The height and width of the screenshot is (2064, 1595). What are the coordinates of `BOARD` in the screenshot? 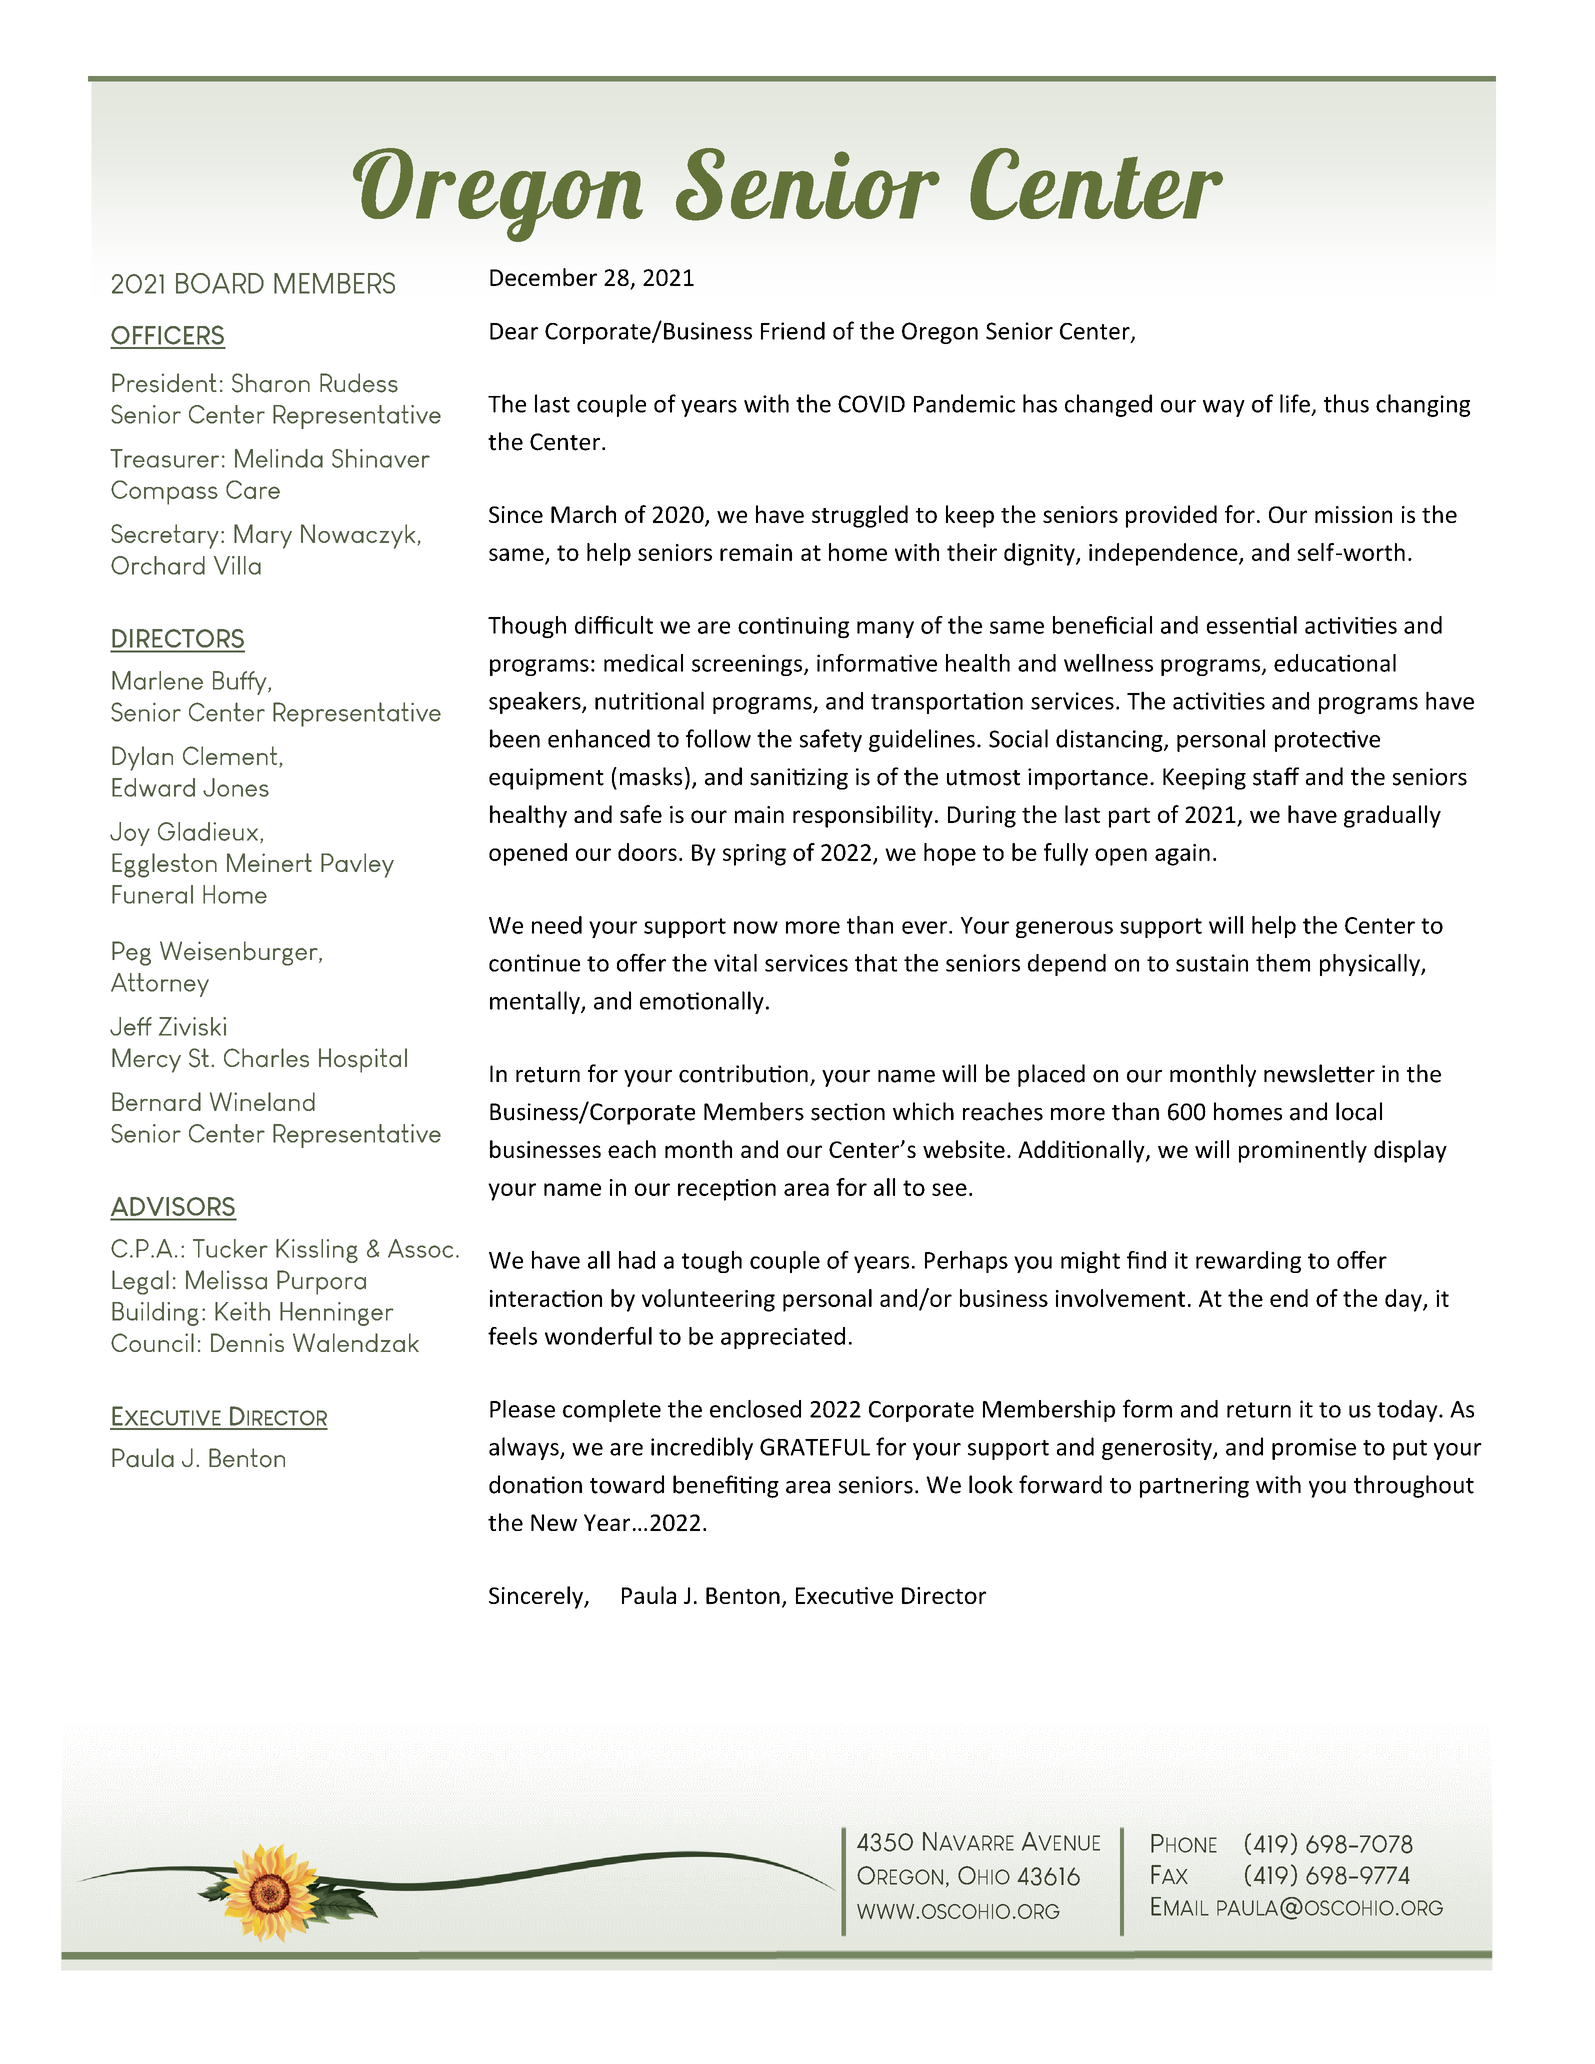 It's located at (220, 283).
